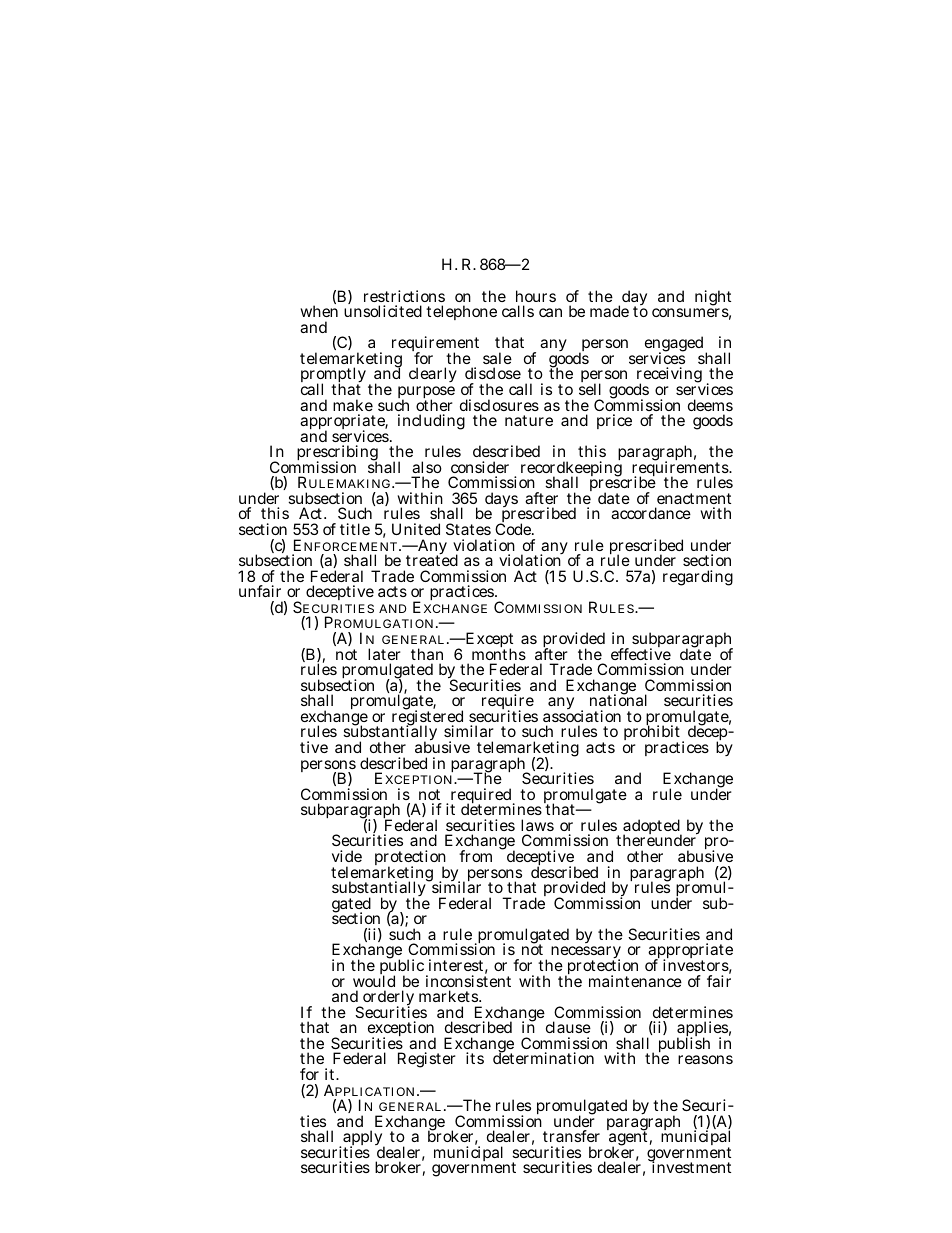 This screenshot has width=952, height=1233. I want to click on months, so click(499, 653).
